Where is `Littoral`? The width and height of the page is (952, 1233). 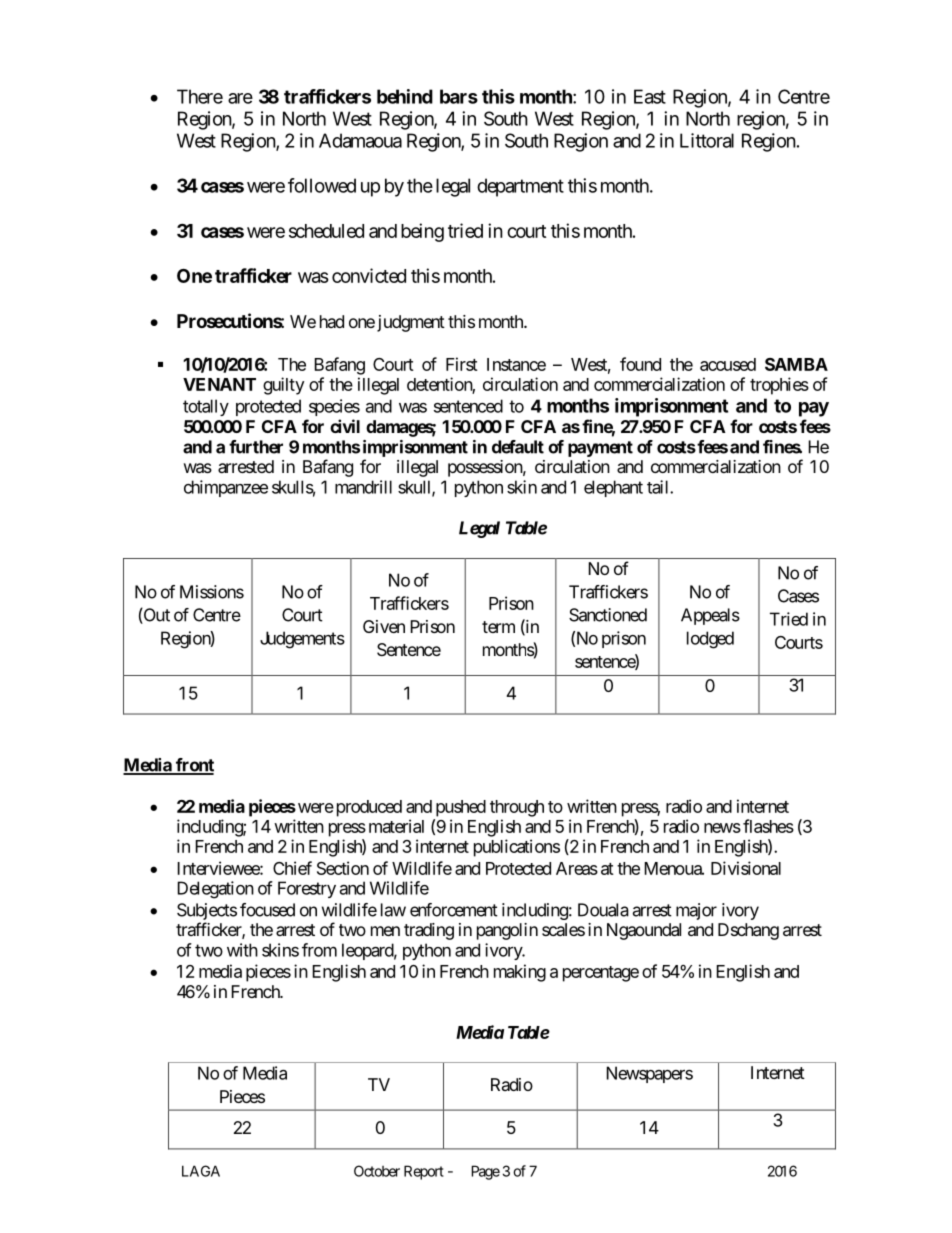
Littoral is located at coordinates (707, 140).
